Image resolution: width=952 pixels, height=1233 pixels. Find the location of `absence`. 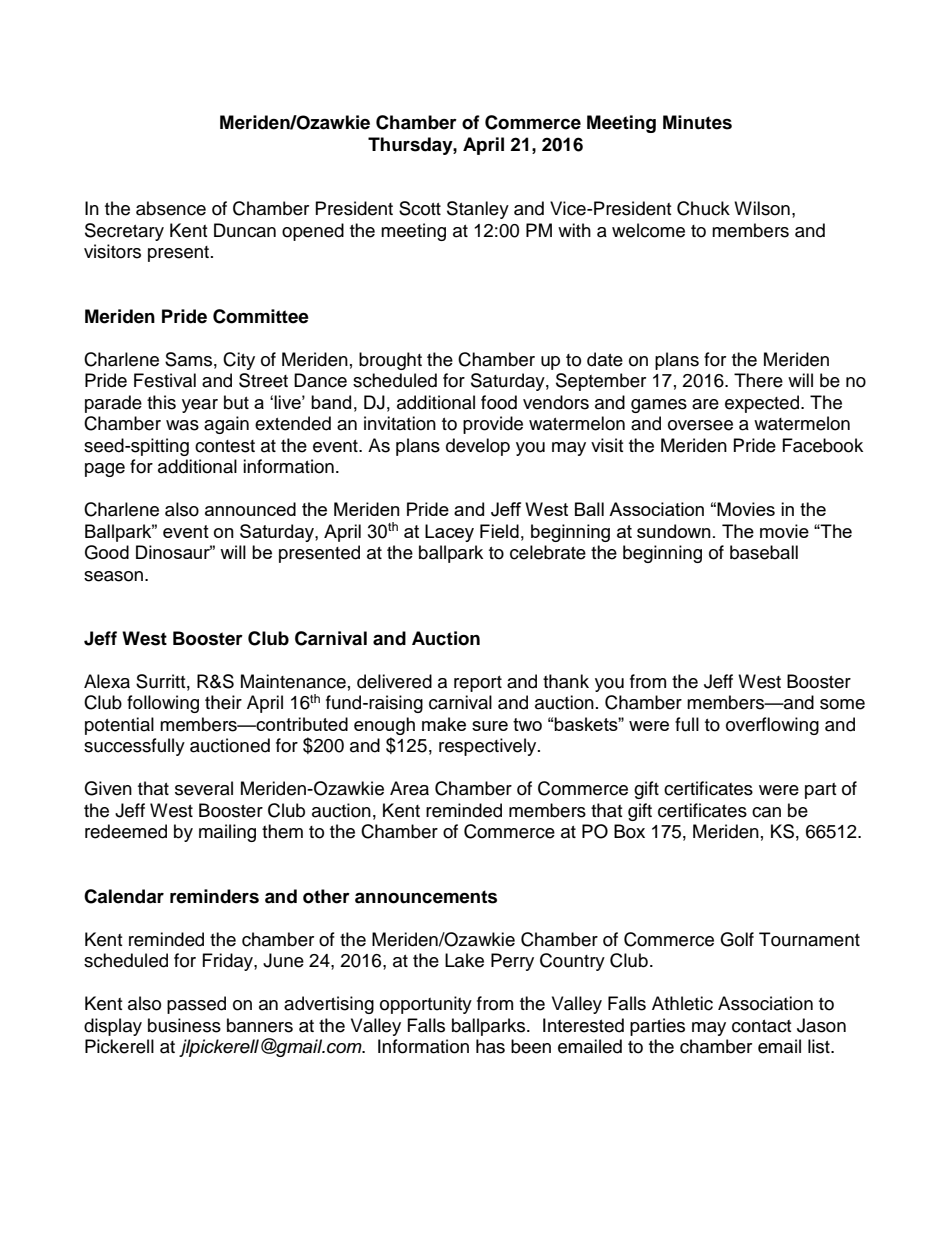

absence is located at coordinates (171, 208).
